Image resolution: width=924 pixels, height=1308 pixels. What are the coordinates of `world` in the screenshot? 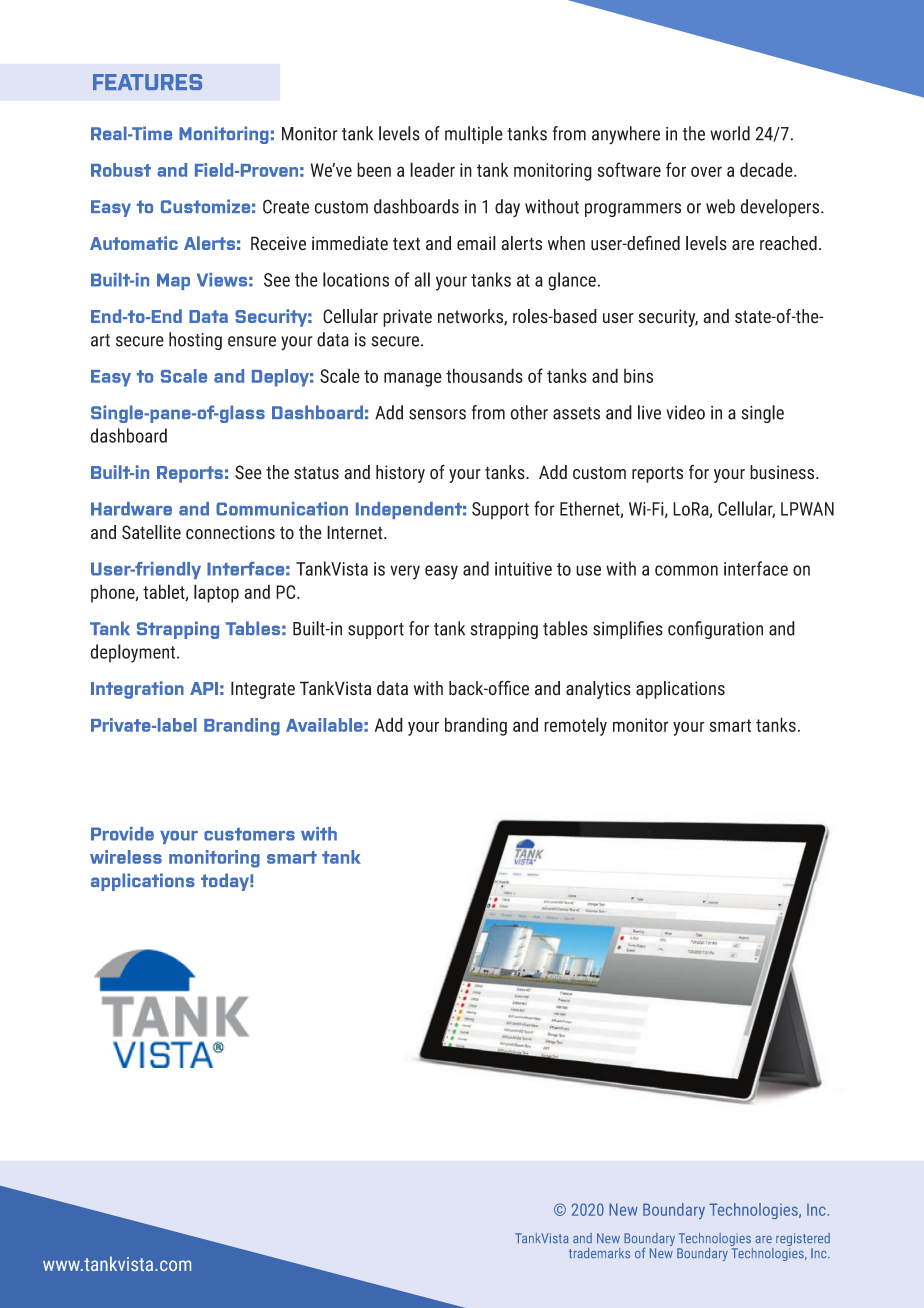 It's located at (730, 133).
